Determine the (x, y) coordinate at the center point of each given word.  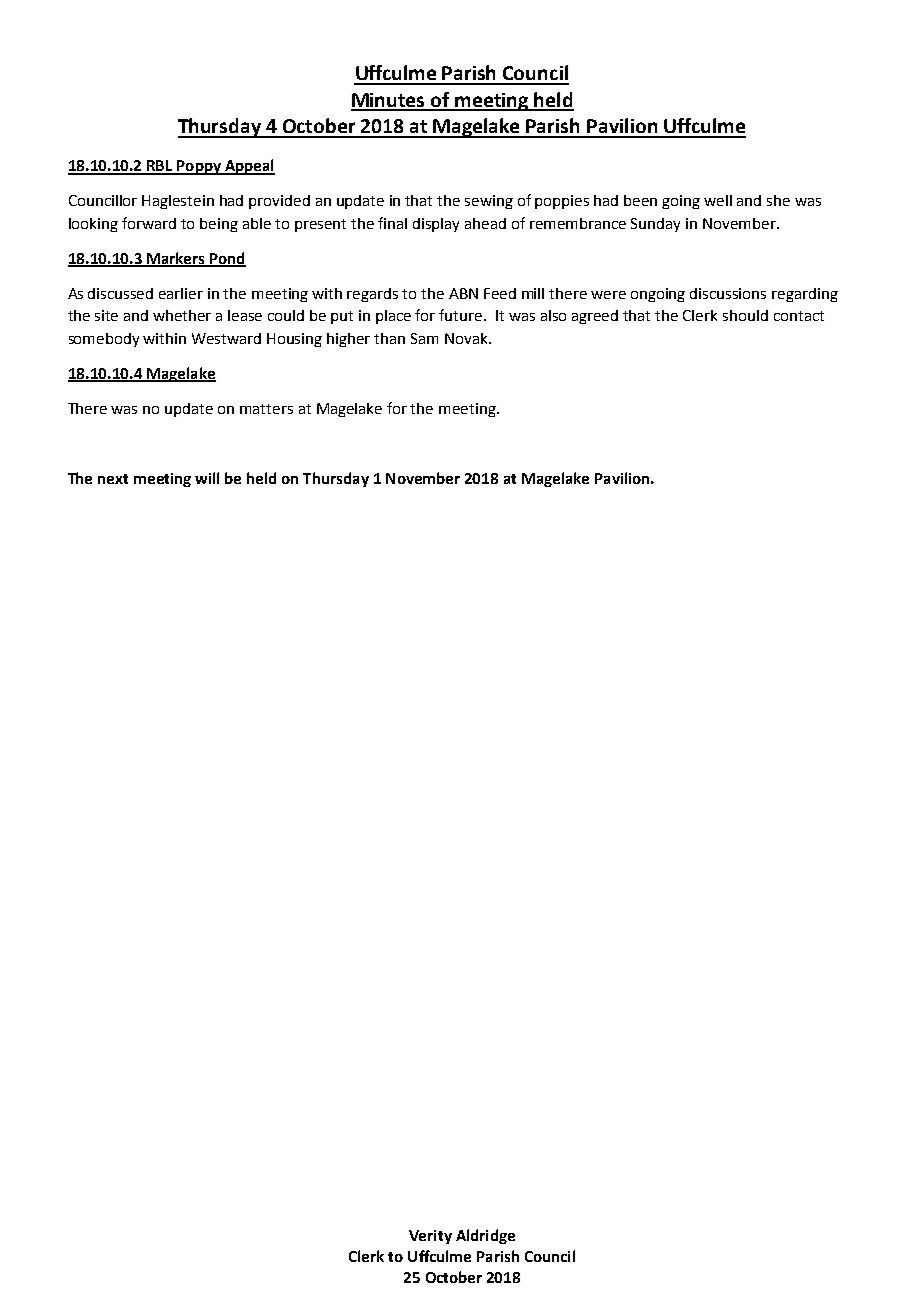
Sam (424, 338)
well (718, 200)
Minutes (389, 101)
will (207, 478)
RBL (160, 167)
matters (266, 409)
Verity (430, 1237)
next (113, 479)
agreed (595, 317)
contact (799, 316)
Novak (467, 338)
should (745, 315)
